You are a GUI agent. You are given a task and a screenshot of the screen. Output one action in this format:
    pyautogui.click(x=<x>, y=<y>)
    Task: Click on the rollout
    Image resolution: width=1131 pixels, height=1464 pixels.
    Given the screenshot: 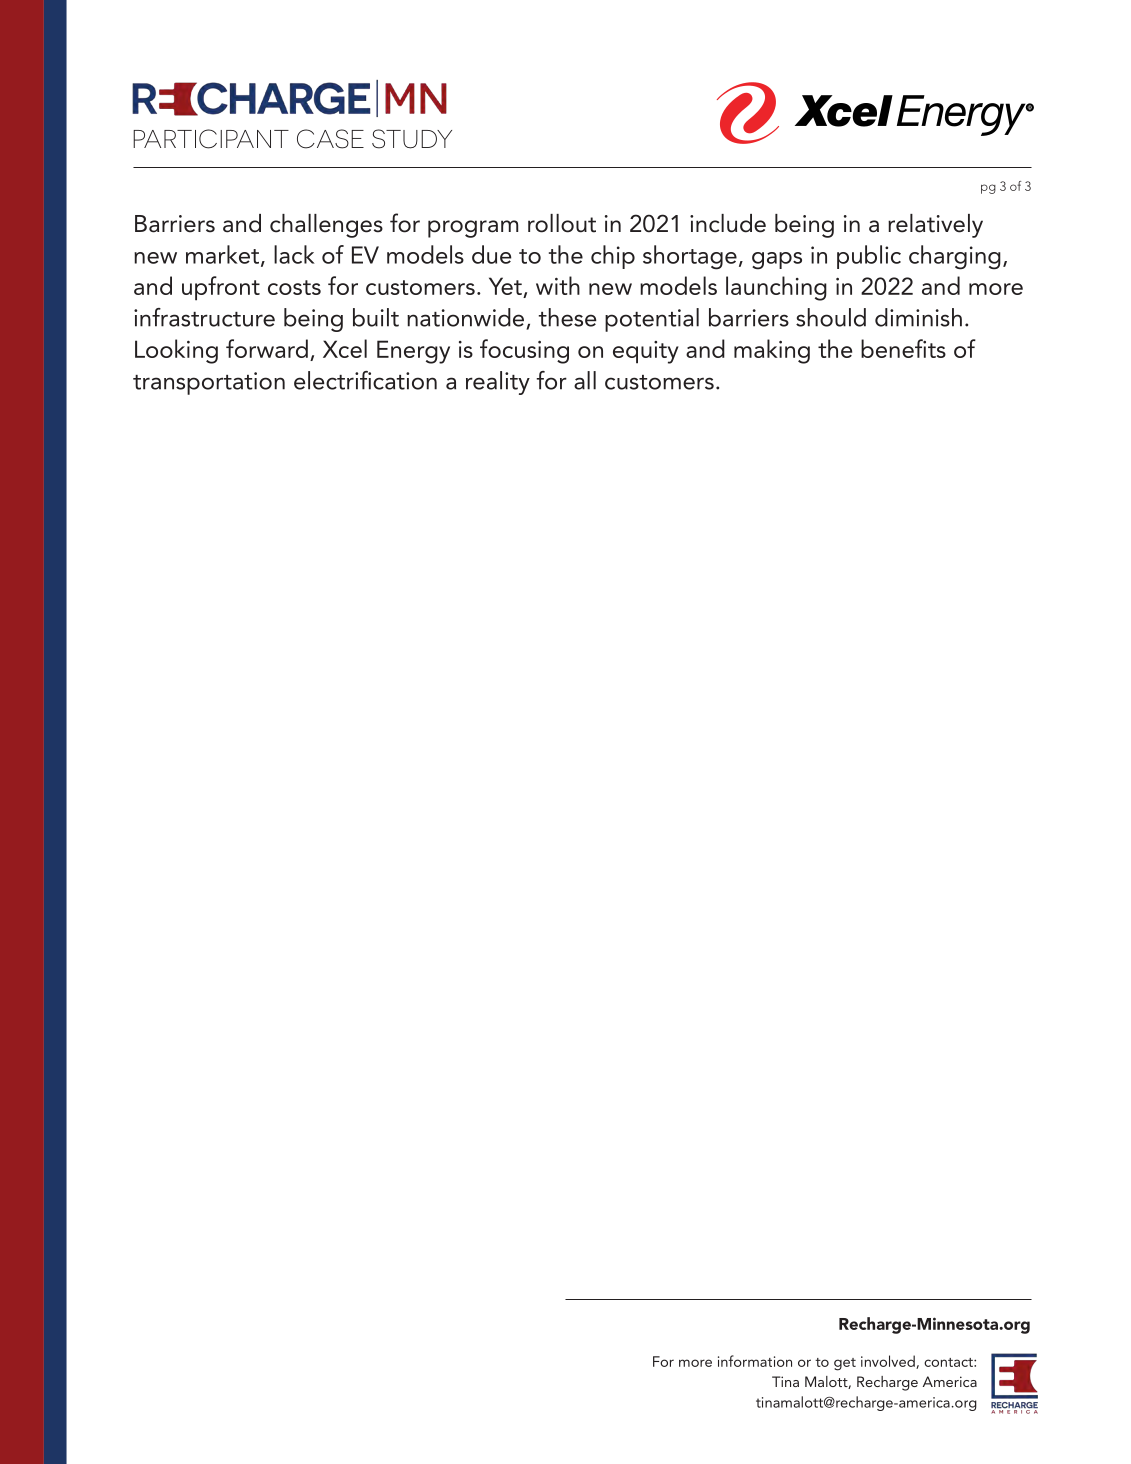 What is the action you would take?
    pyautogui.click(x=562, y=223)
